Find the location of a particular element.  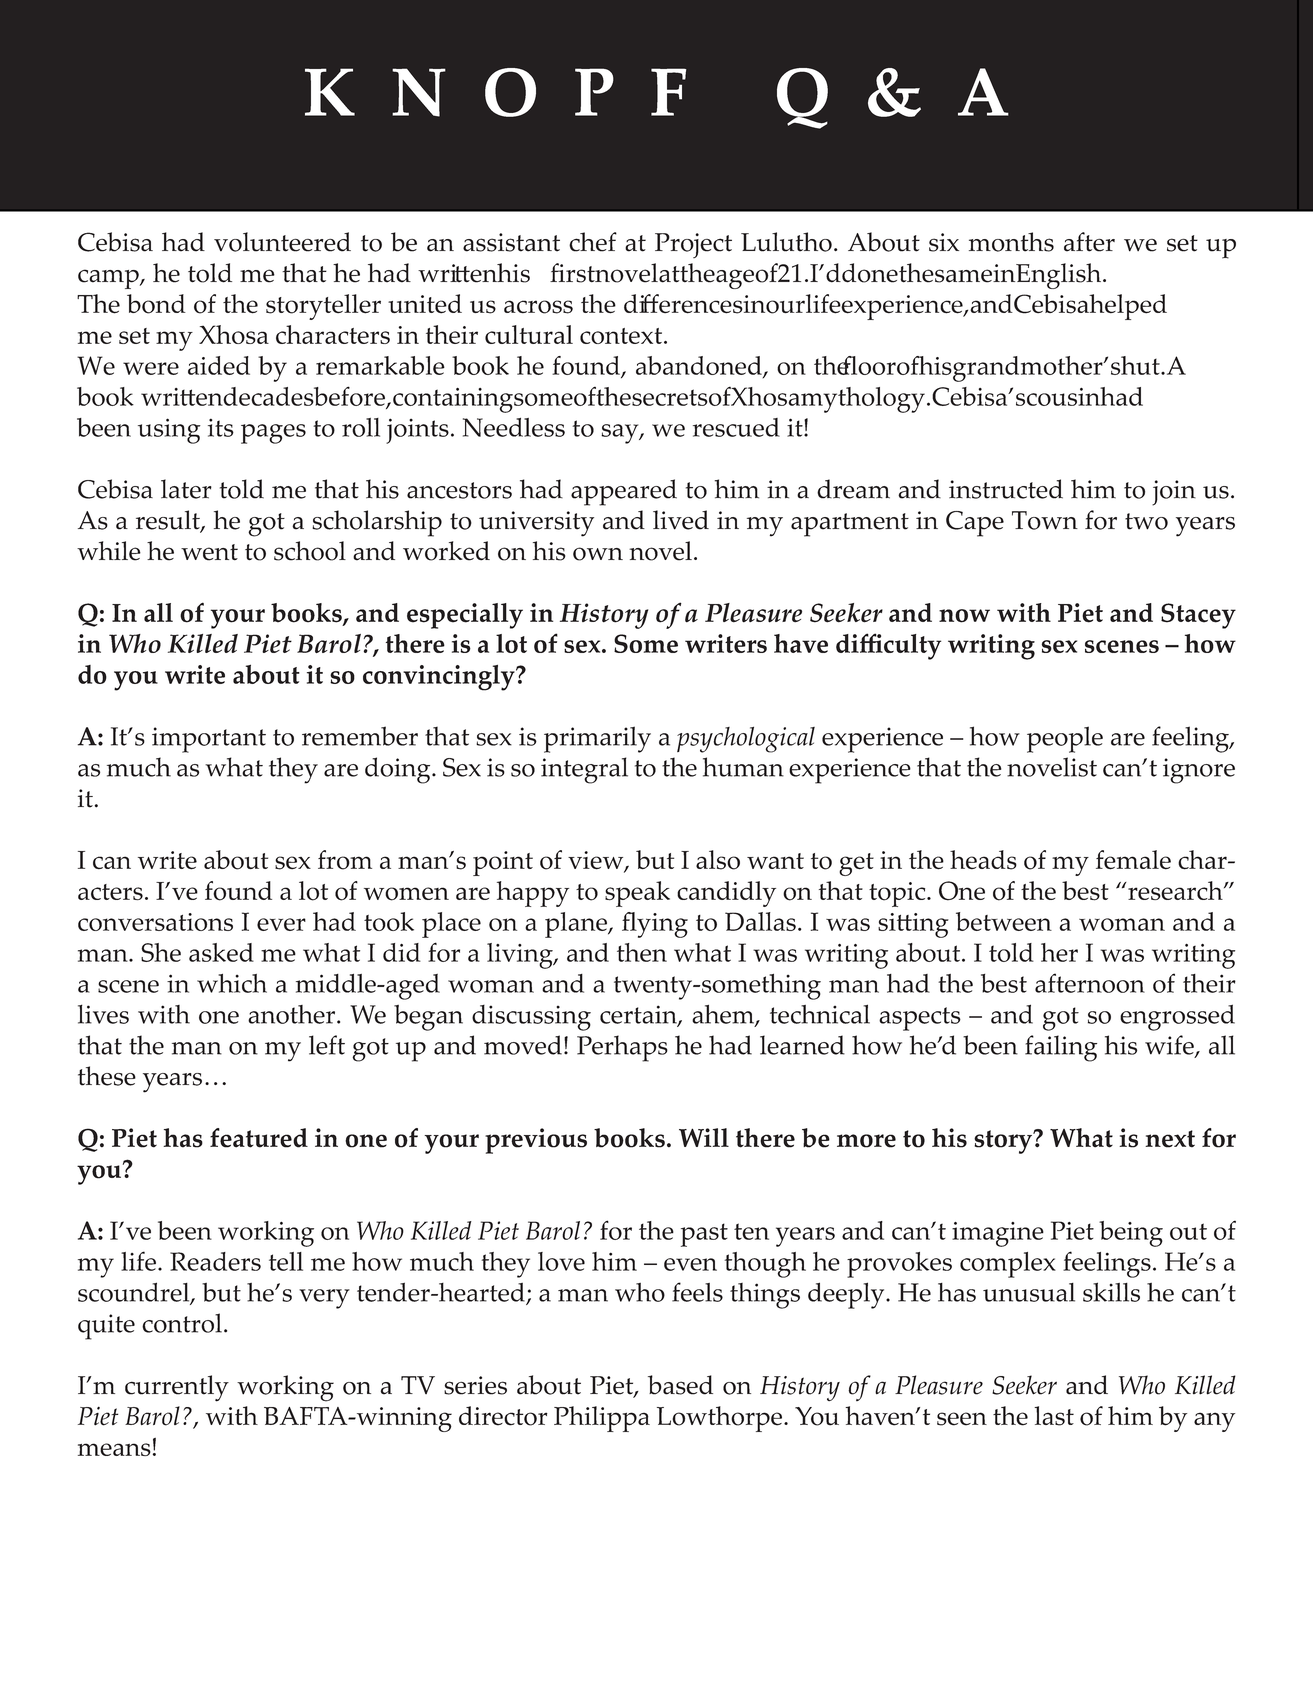

important is located at coordinates (209, 740).
